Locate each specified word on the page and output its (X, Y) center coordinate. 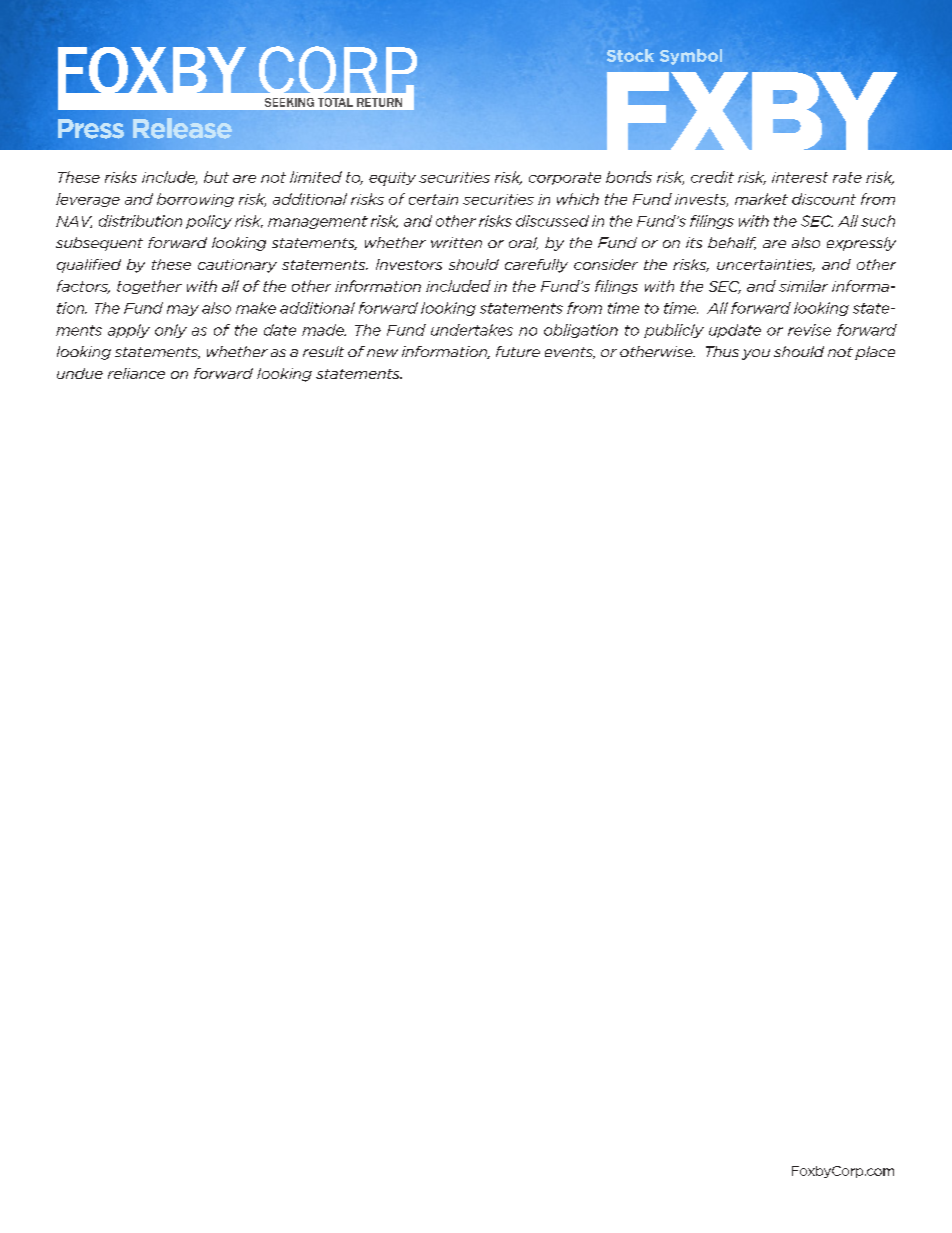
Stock (630, 55)
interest (800, 177)
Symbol (691, 57)
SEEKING (289, 102)
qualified (89, 266)
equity (392, 179)
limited (316, 177)
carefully (536, 266)
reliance (136, 373)
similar (803, 286)
